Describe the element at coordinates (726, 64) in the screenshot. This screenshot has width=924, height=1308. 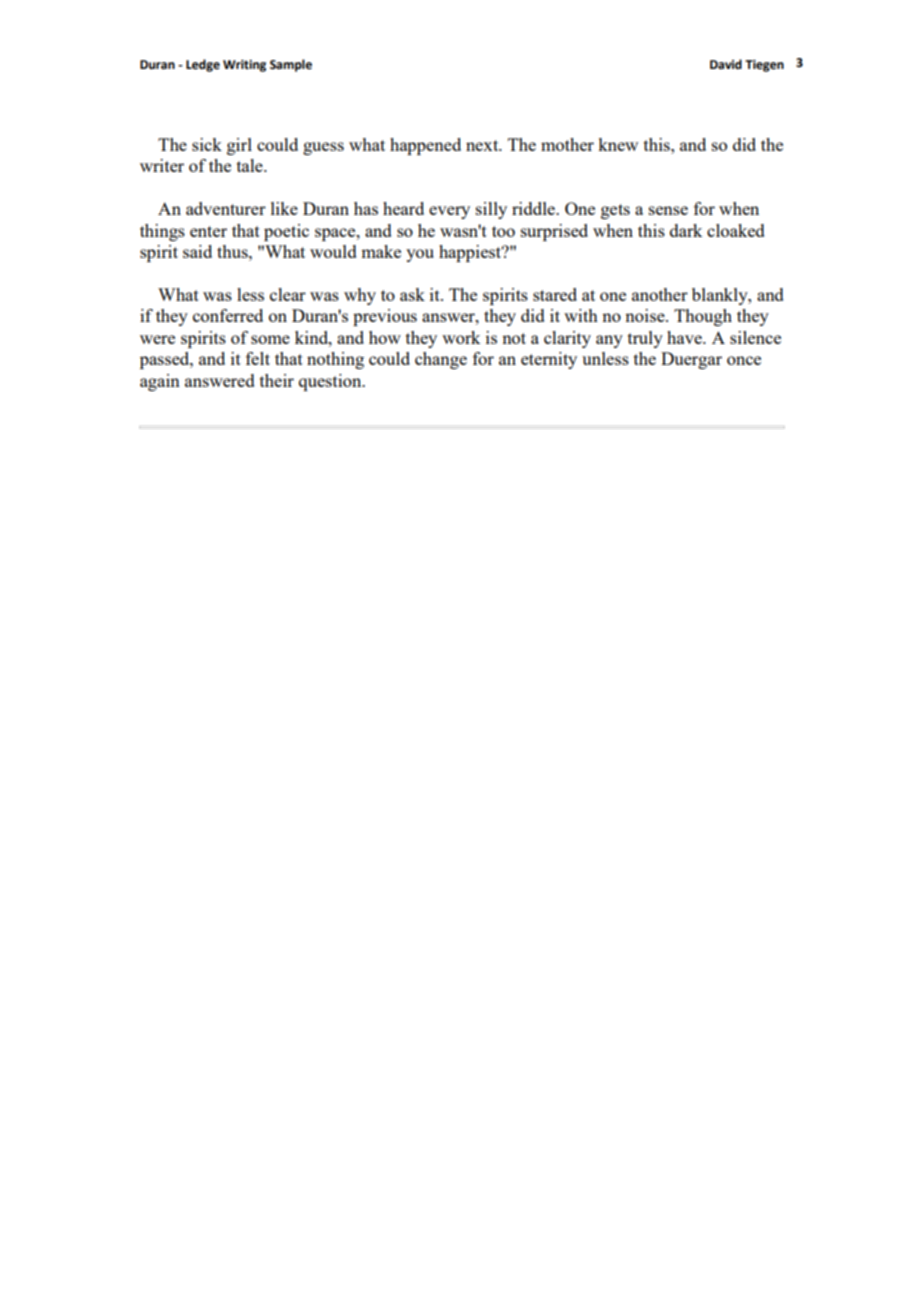
I see `David` at that location.
